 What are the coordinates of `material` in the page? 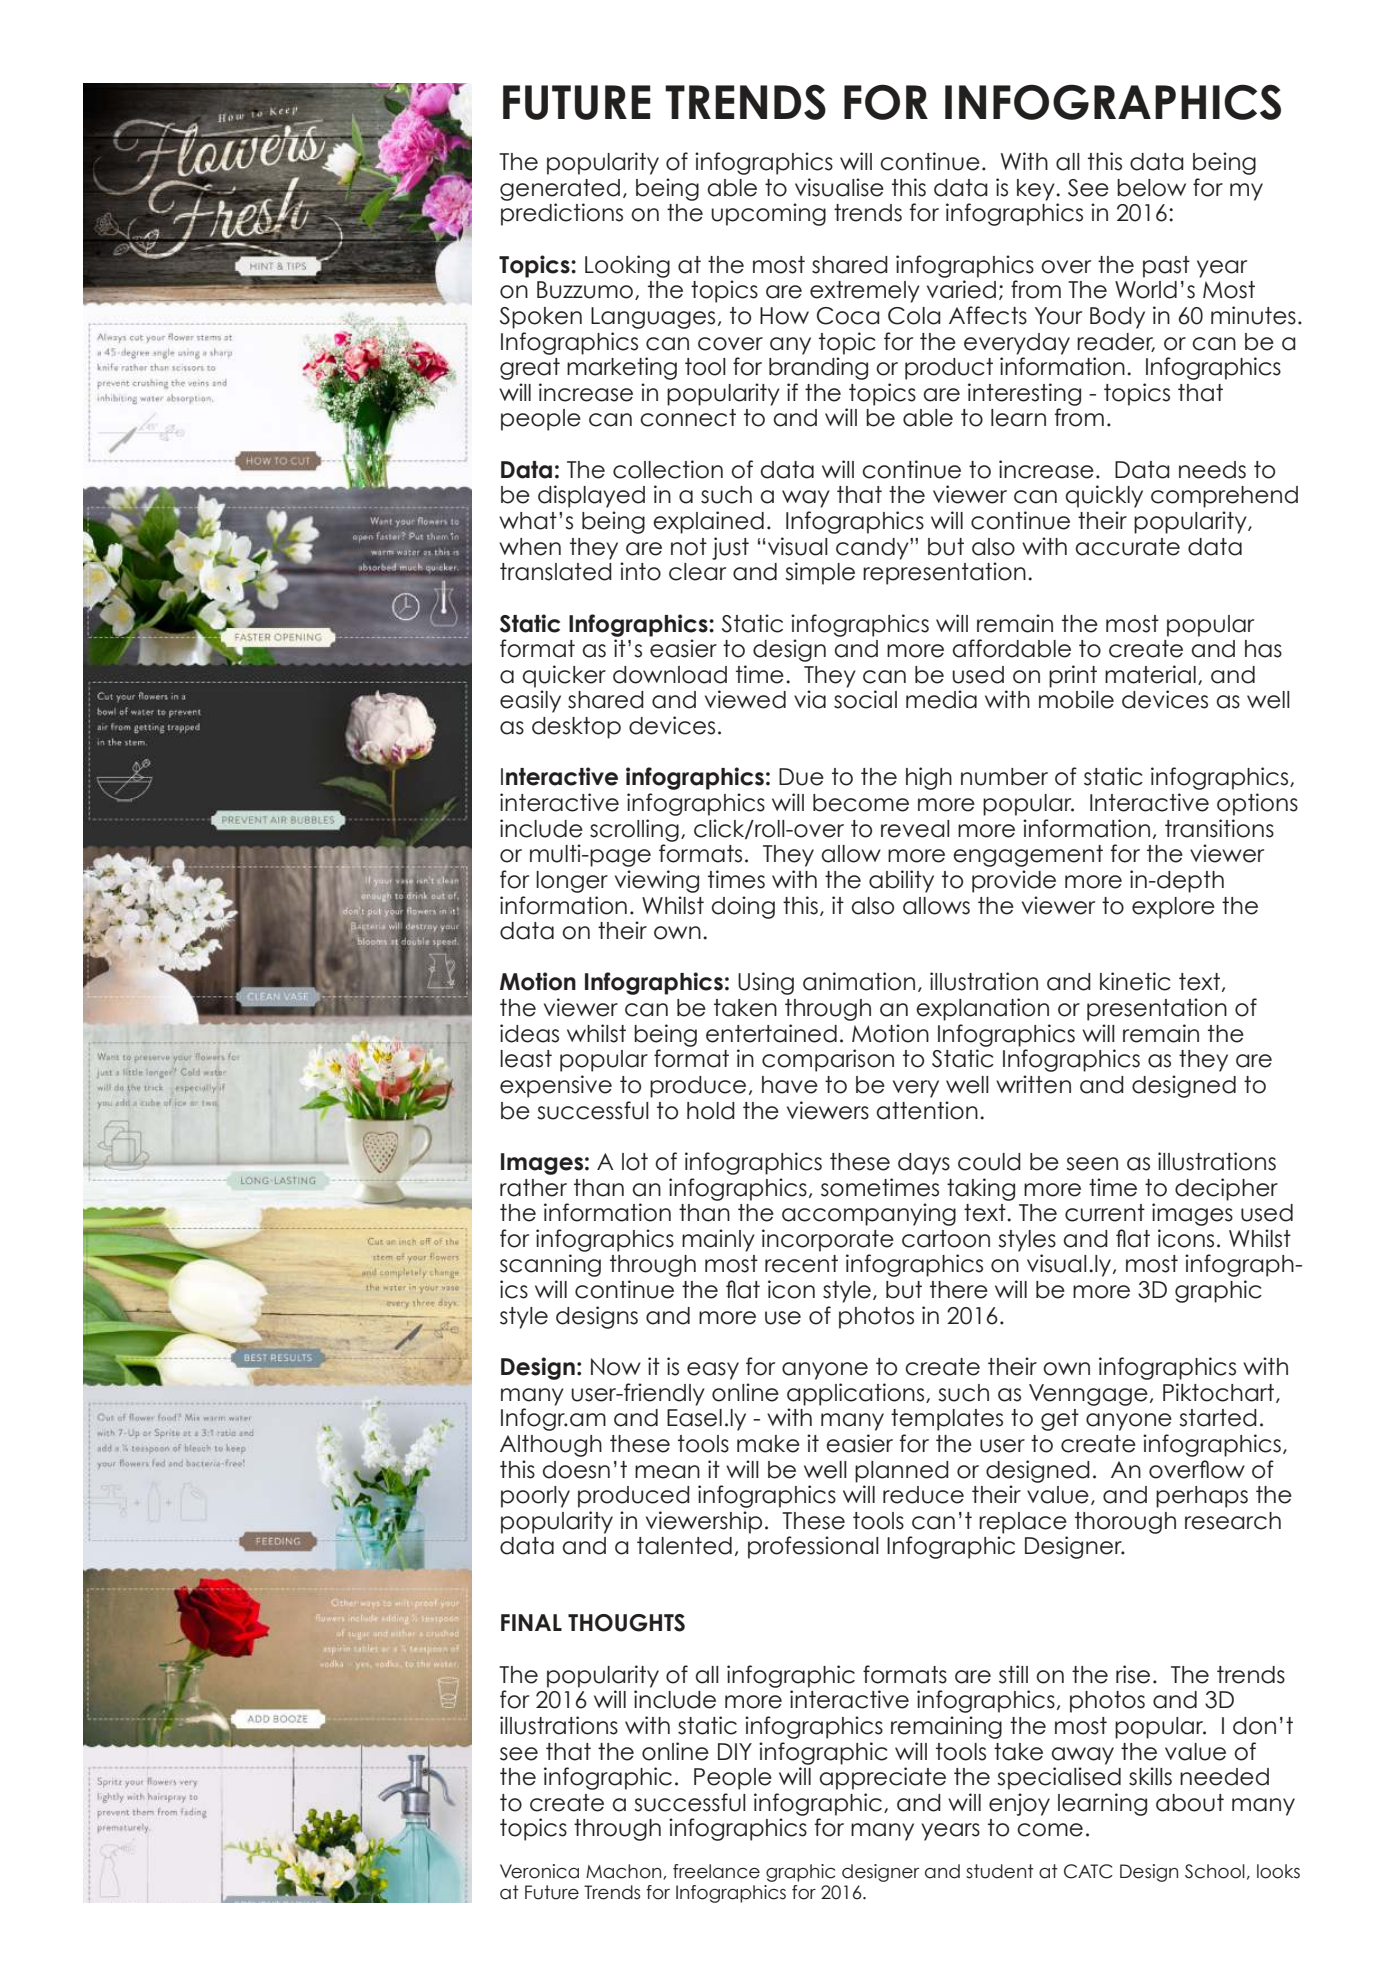 It's located at (1150, 674).
